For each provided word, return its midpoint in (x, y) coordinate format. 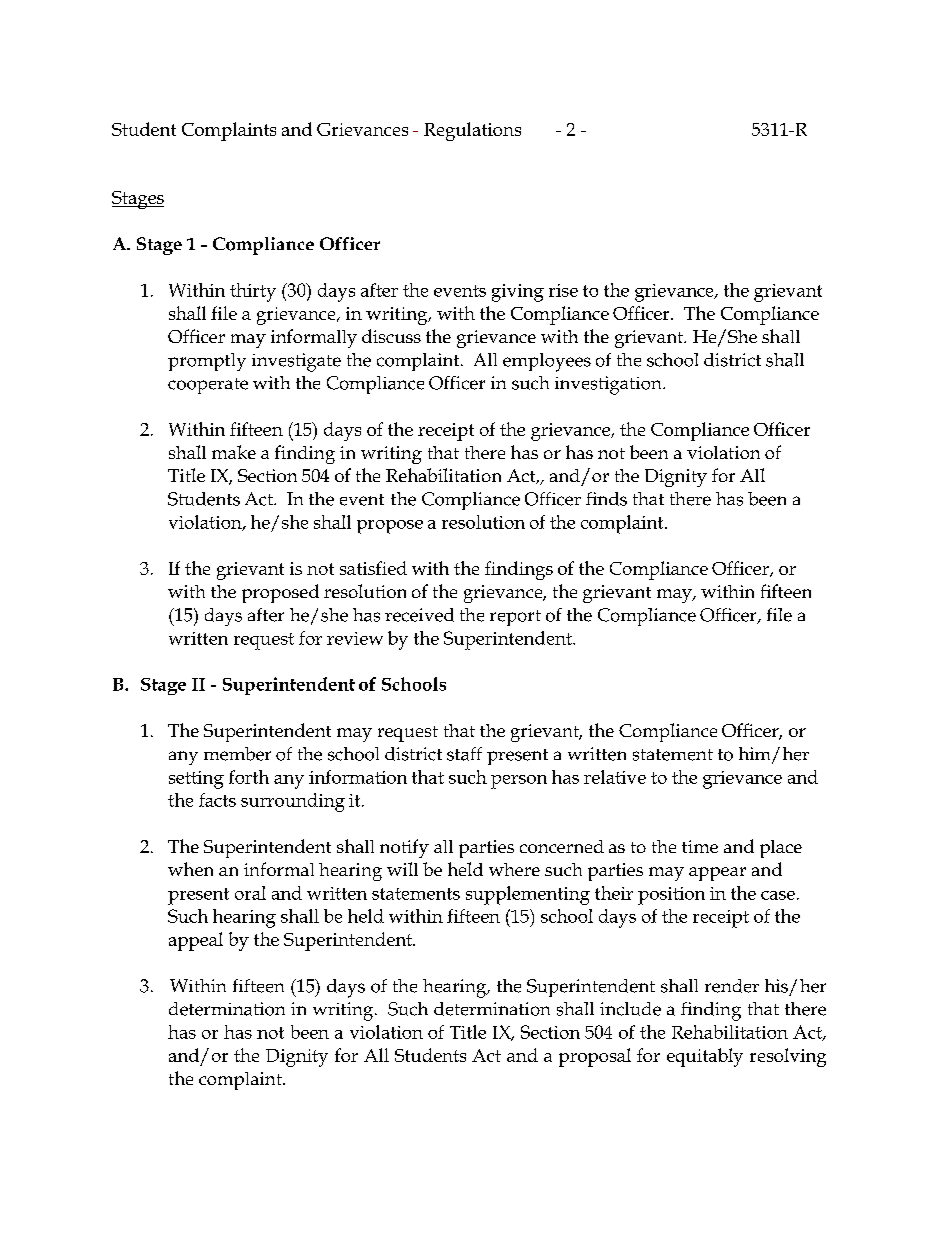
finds (606, 499)
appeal (196, 941)
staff (464, 754)
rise (563, 290)
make (234, 452)
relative (615, 777)
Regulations (472, 131)
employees (547, 362)
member (237, 754)
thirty (253, 292)
